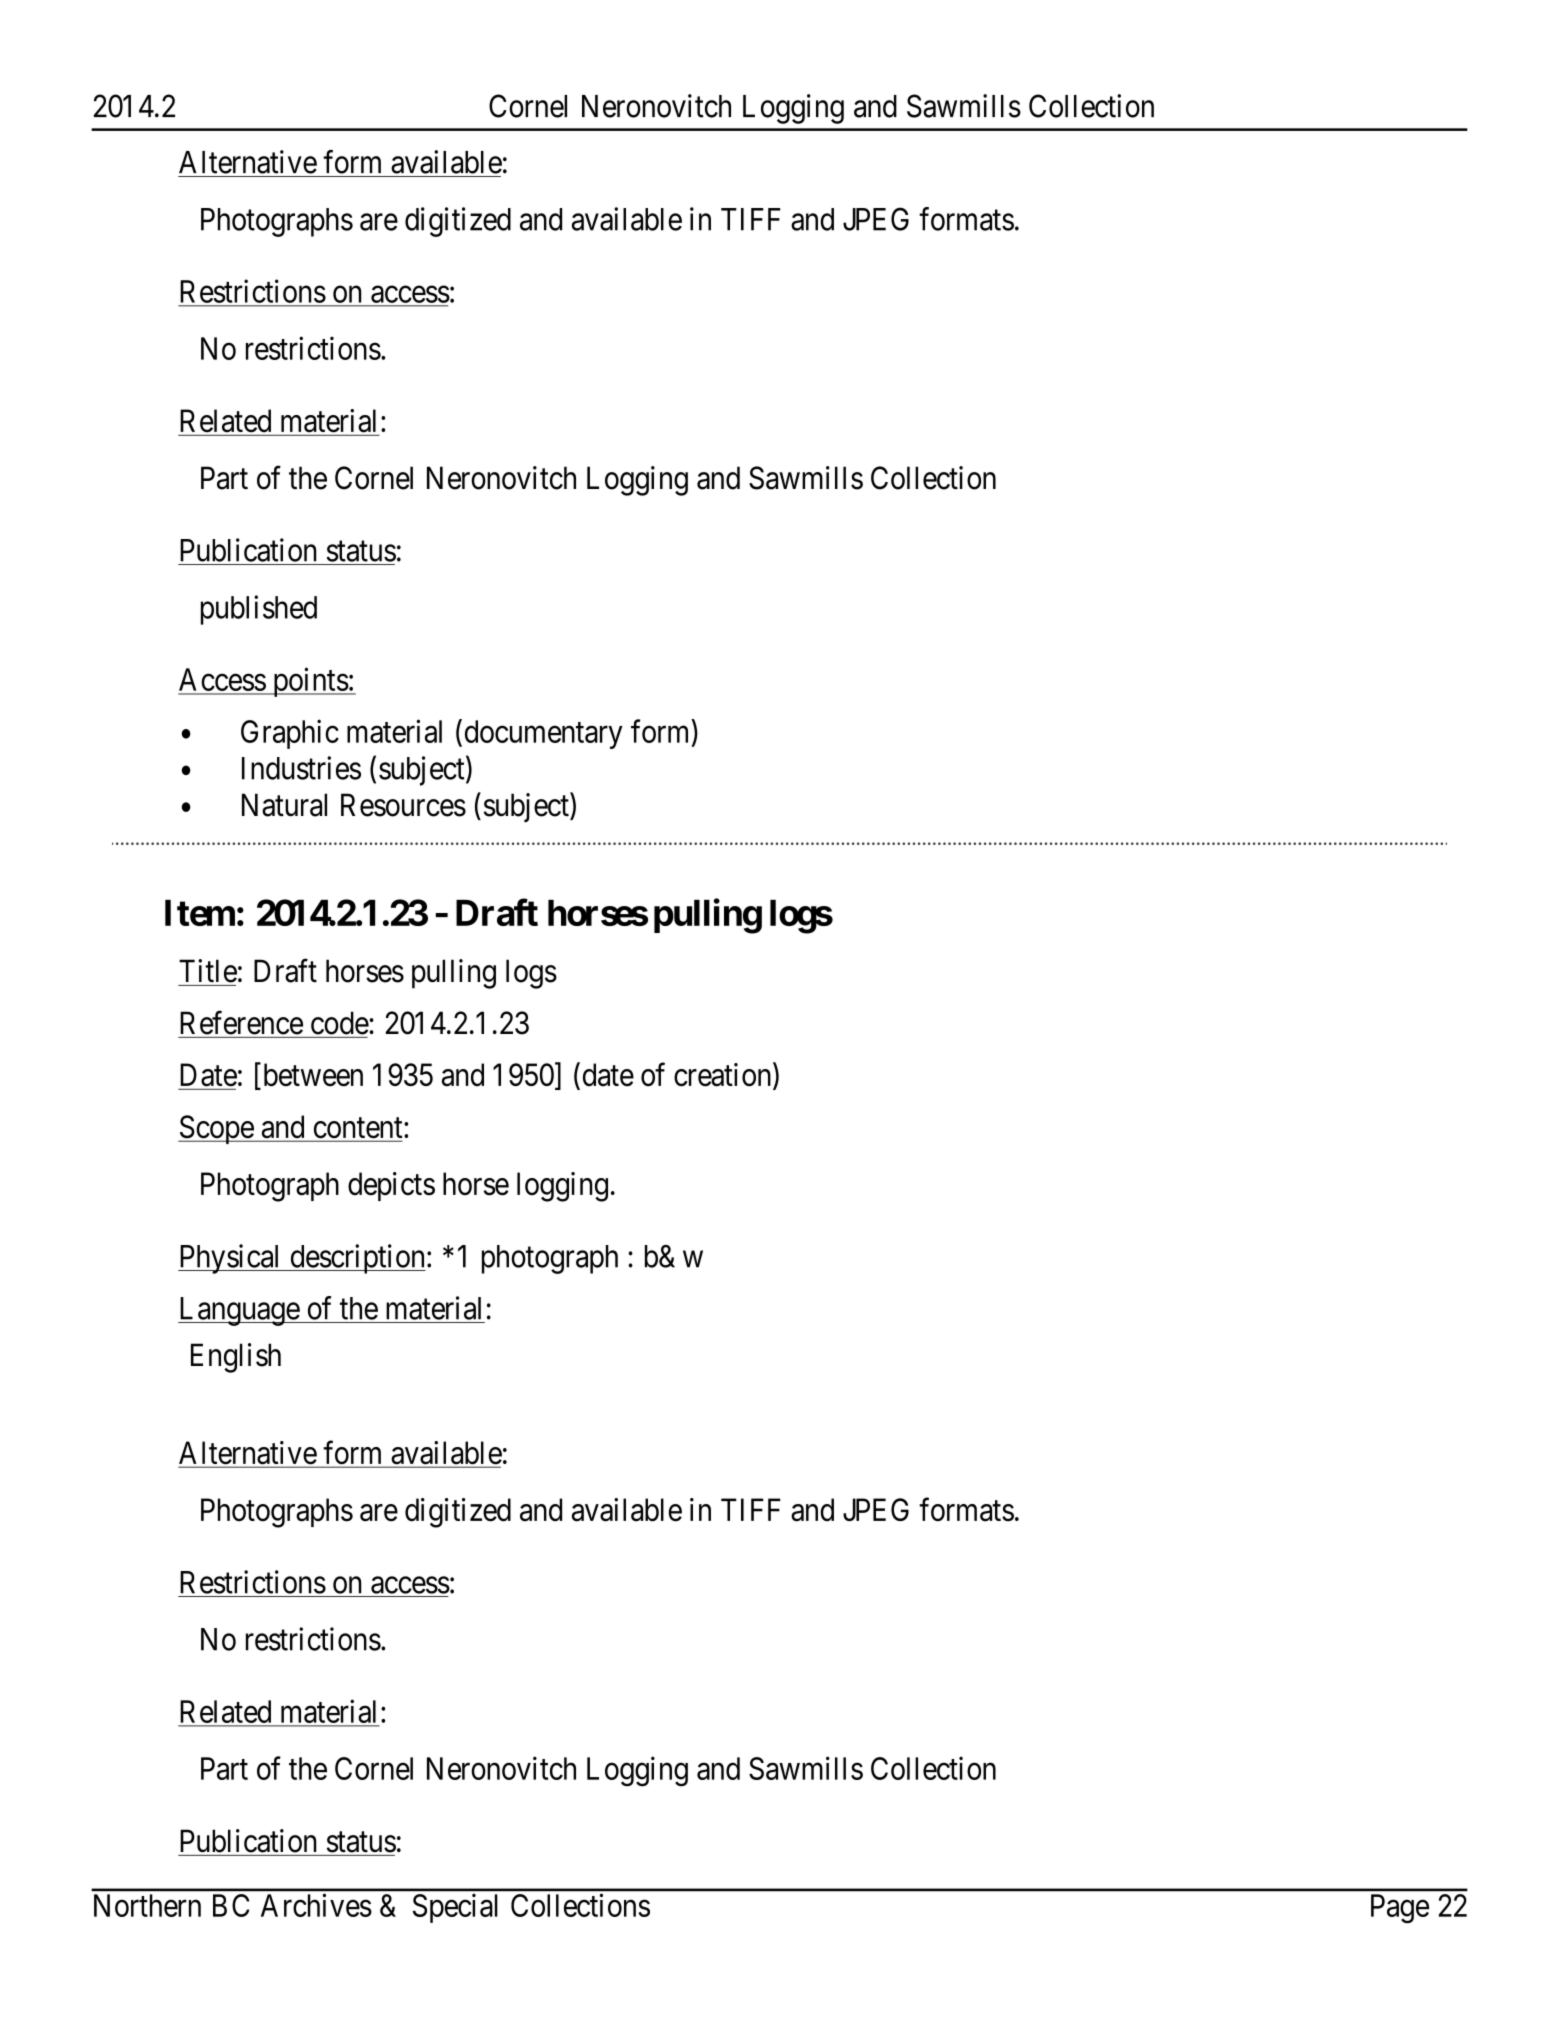  I want to click on description, so click(357, 1259).
